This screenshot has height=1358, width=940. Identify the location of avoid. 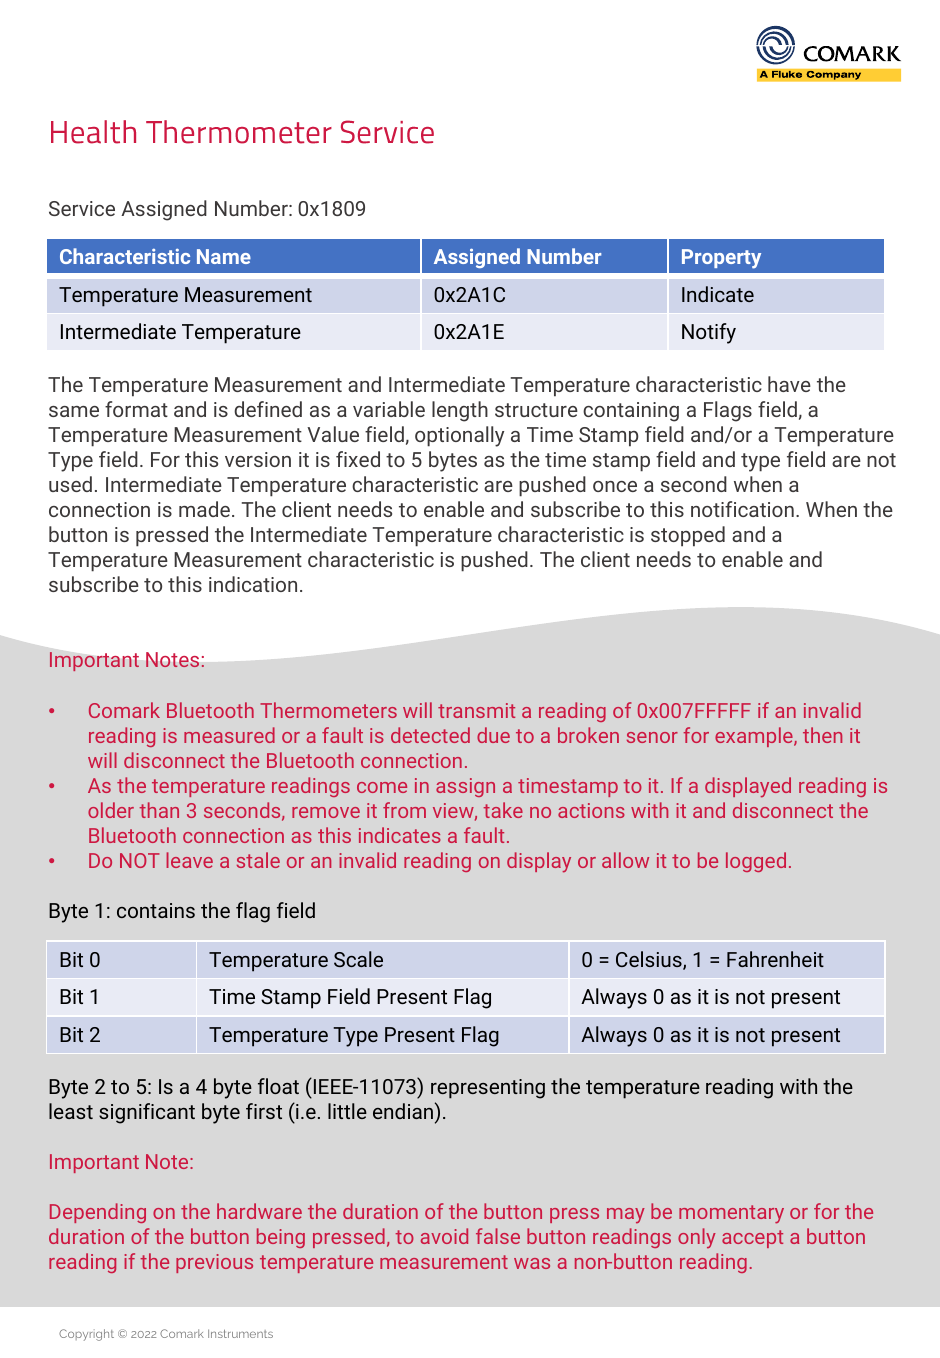
(444, 1236).
